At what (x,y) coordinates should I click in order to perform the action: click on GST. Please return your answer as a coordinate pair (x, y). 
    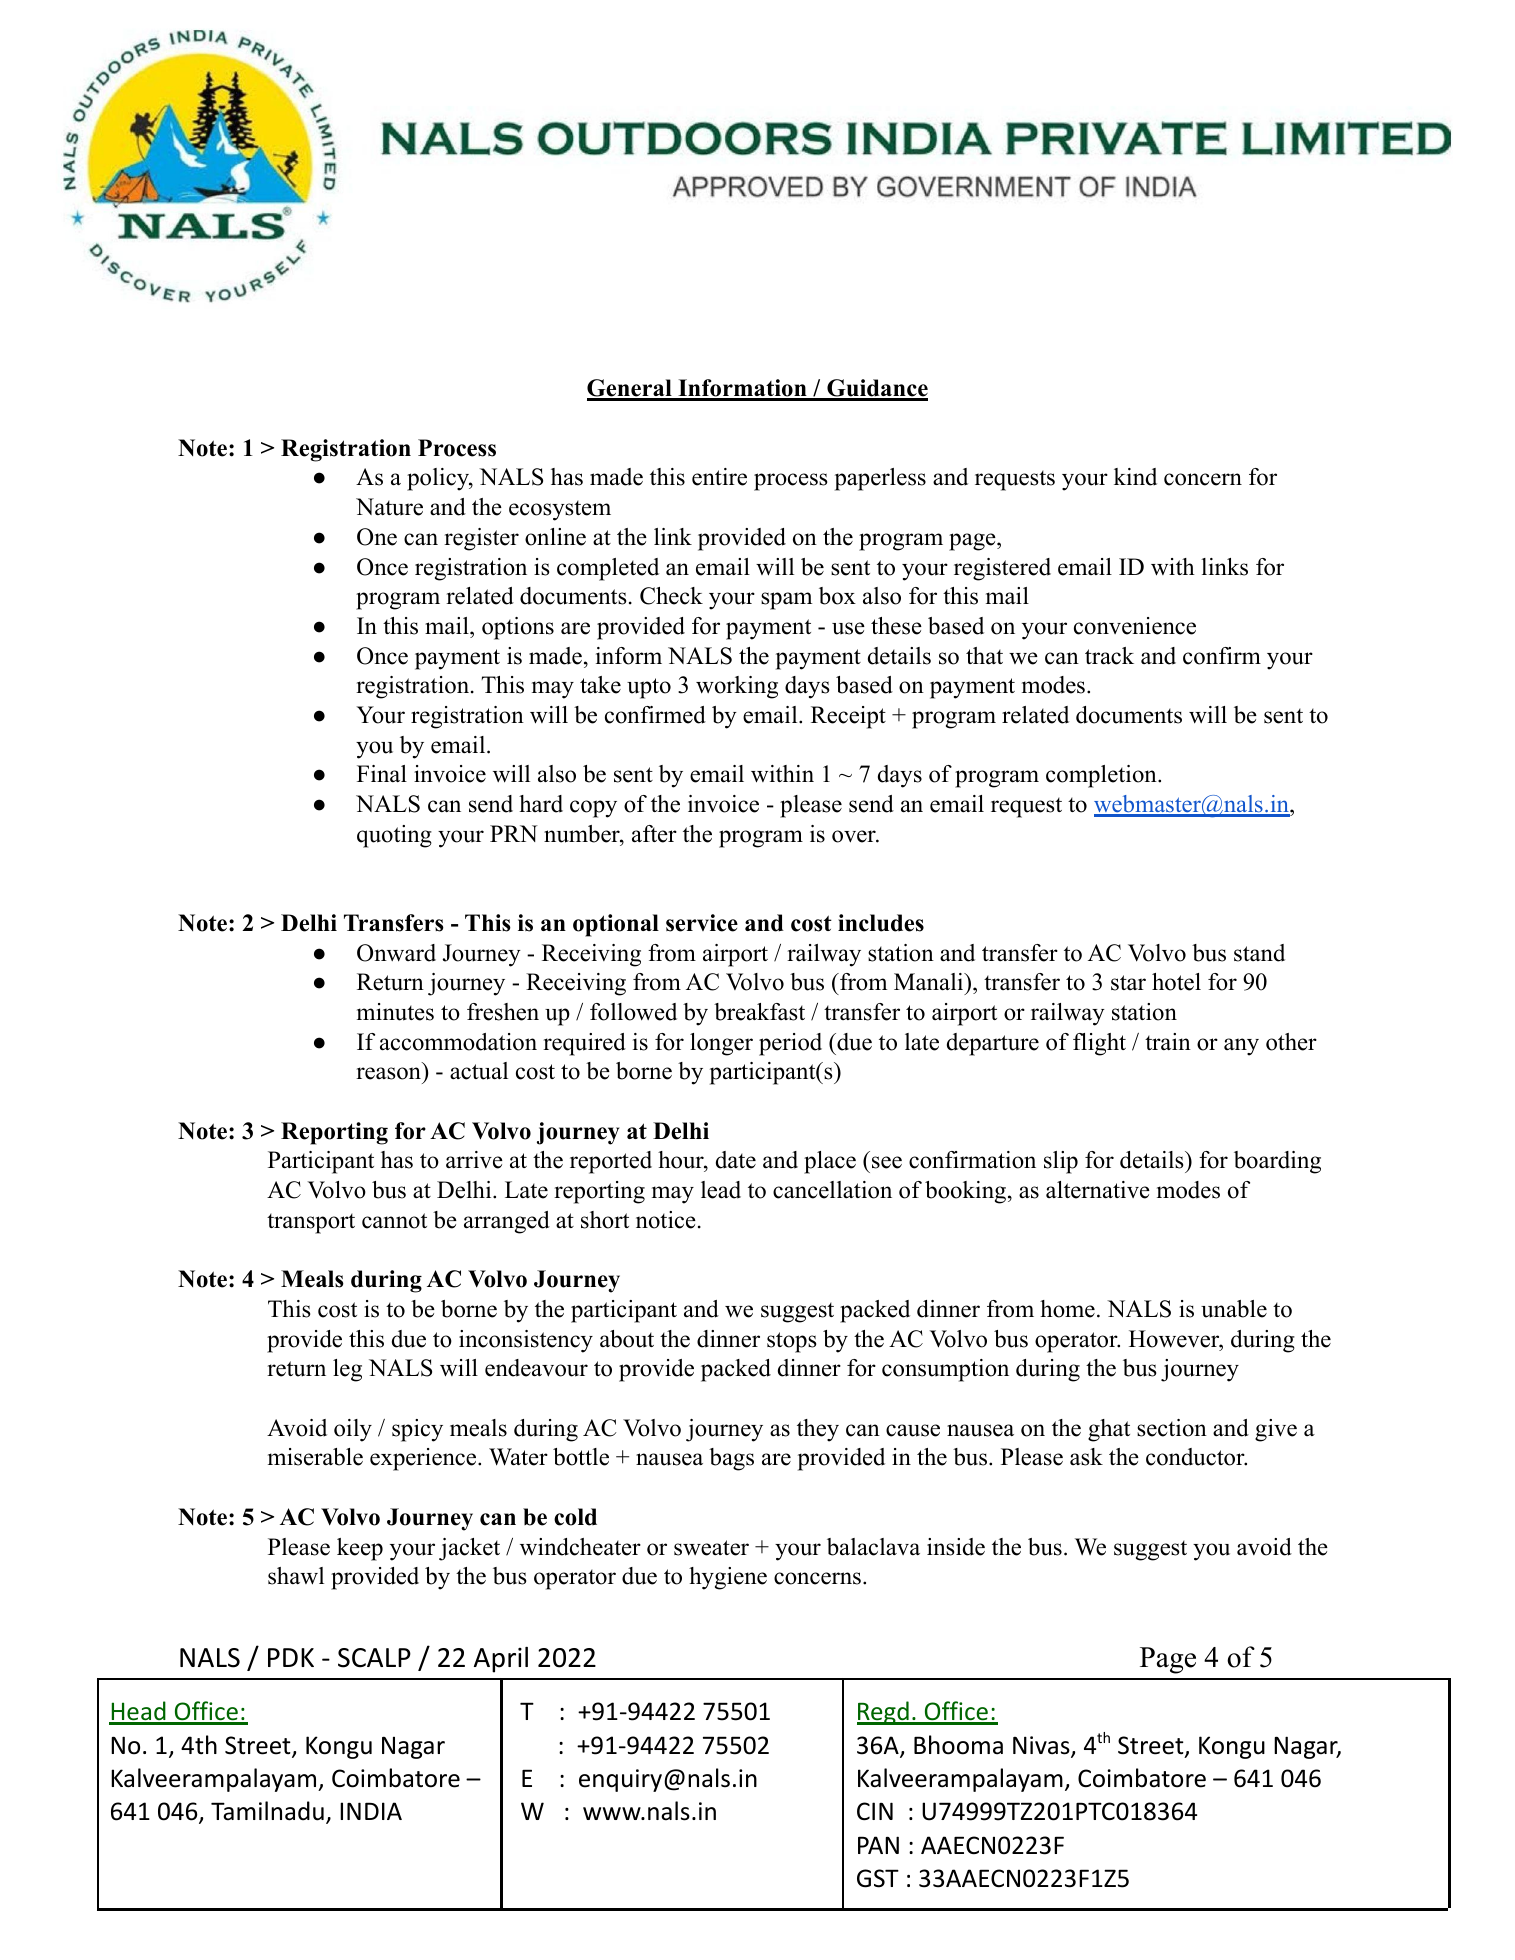
    Looking at the image, I should click on (878, 1878).
